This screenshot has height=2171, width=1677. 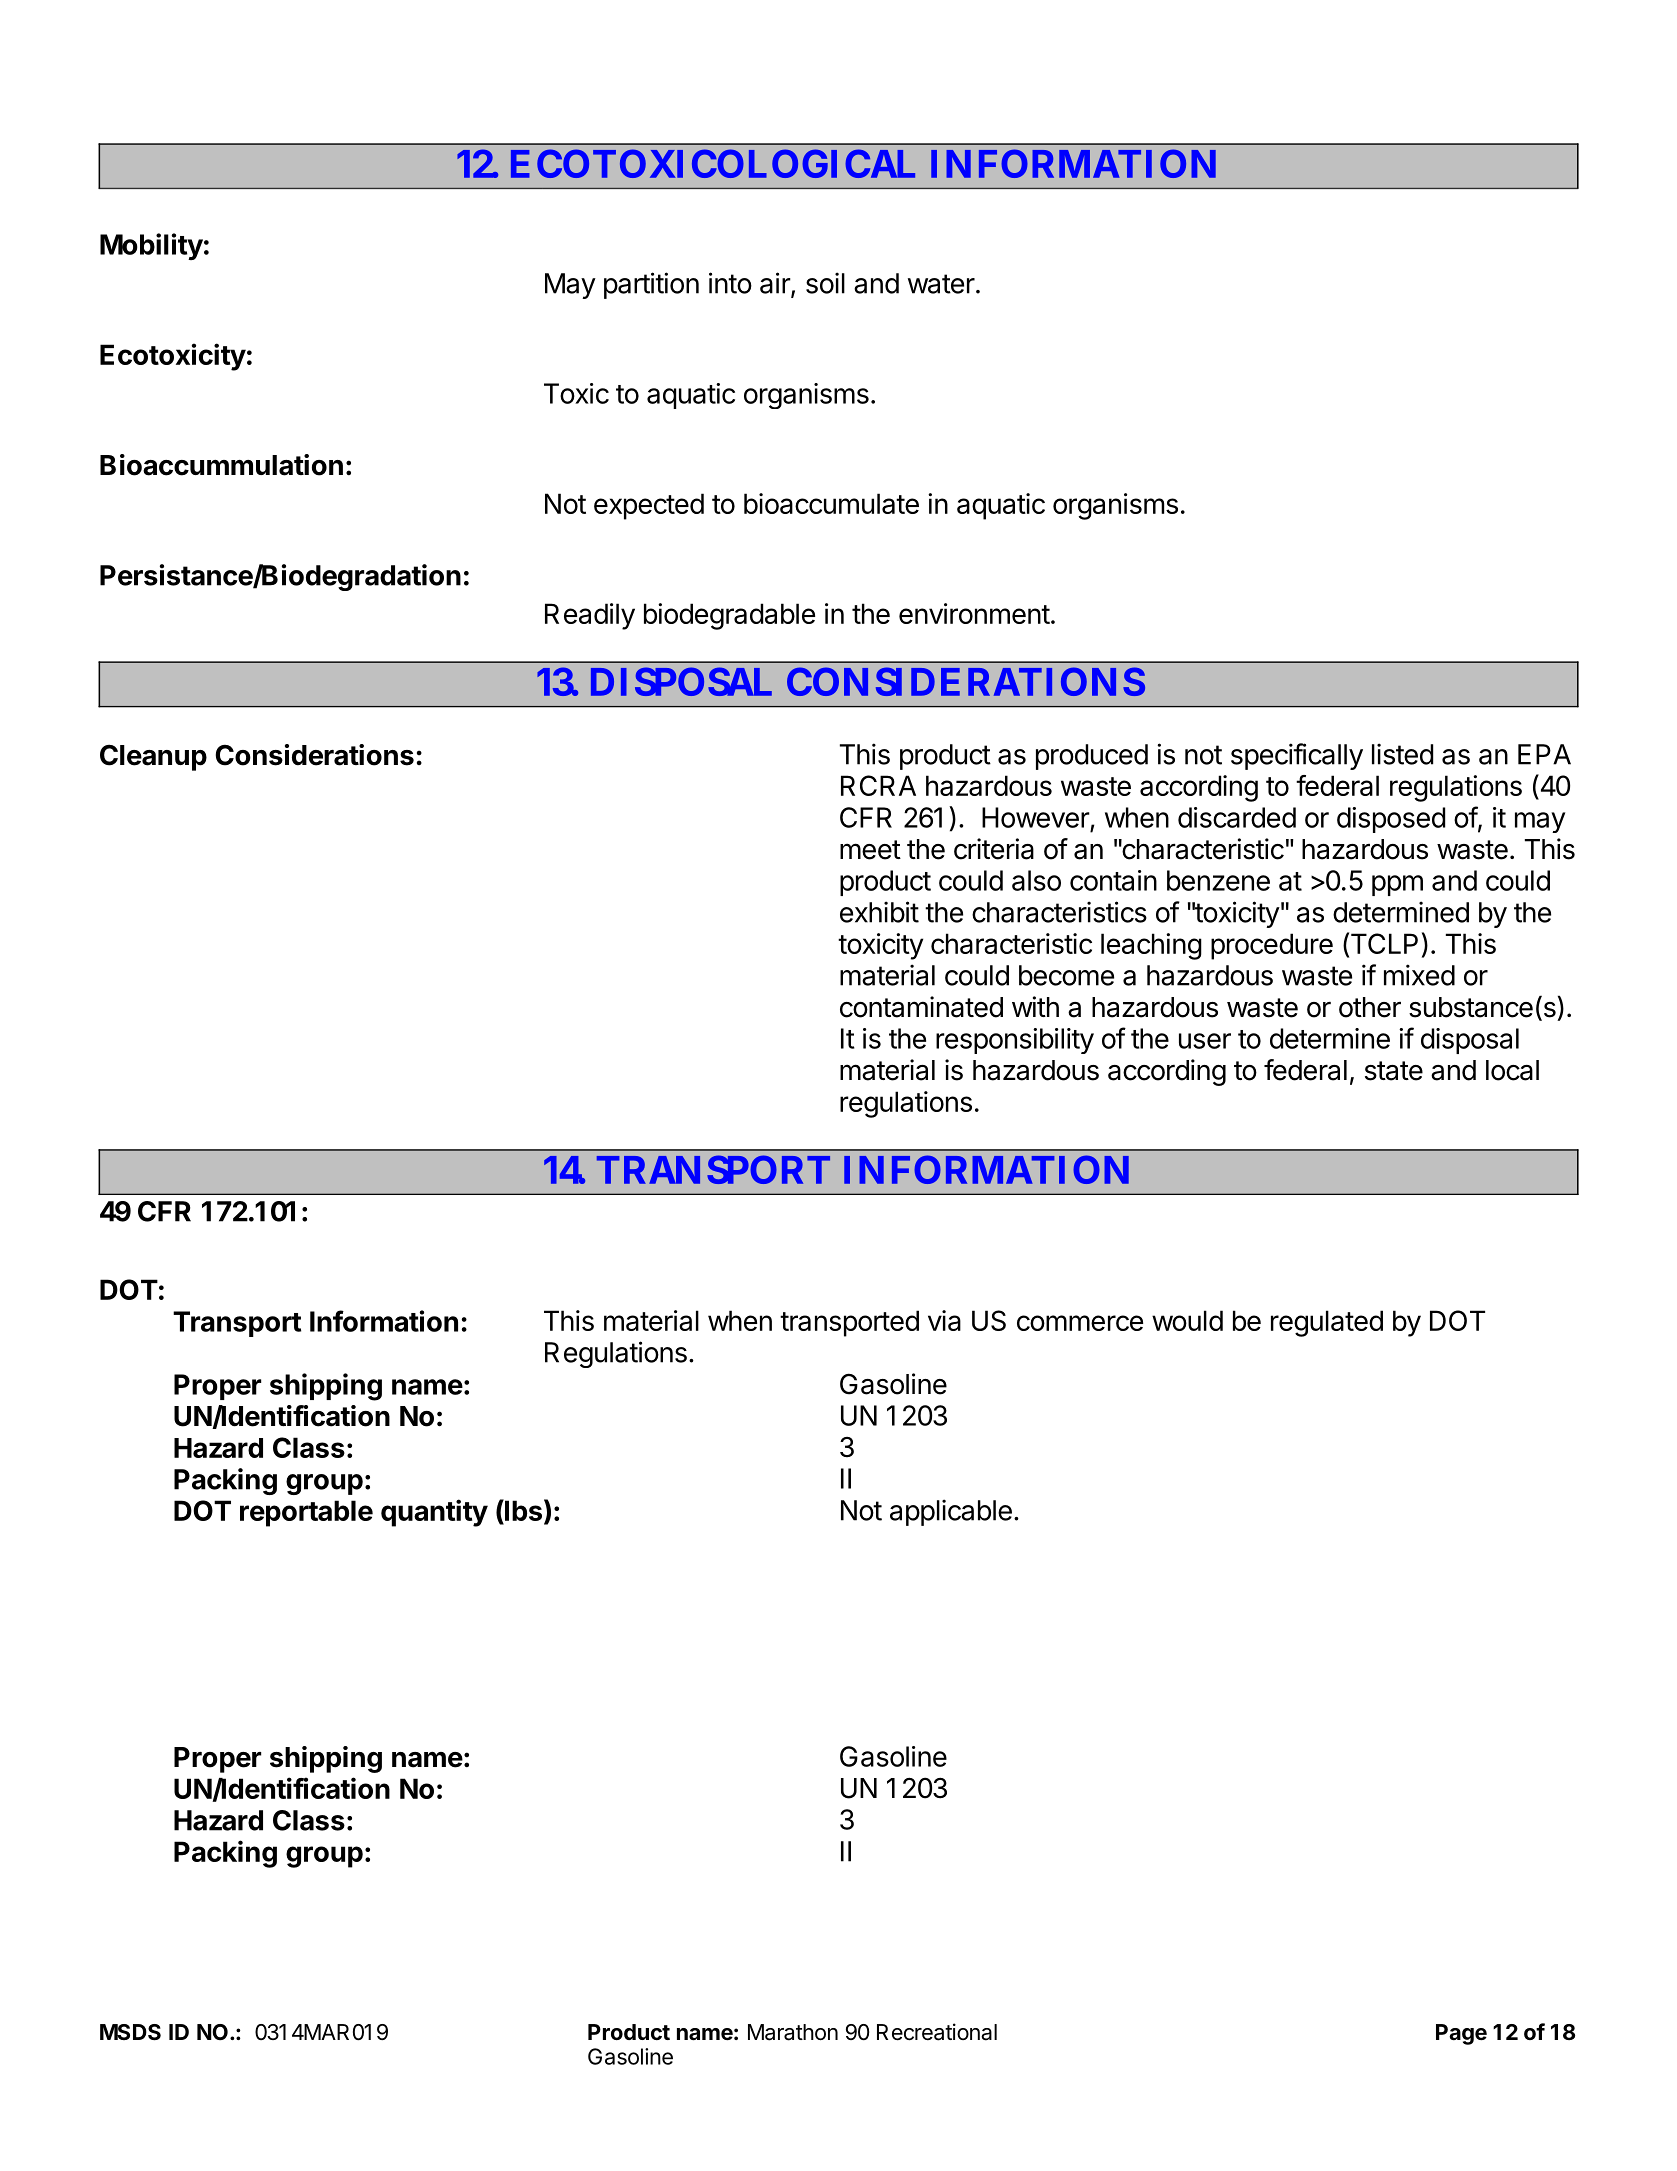 I want to click on Page, so click(x=1461, y=2034).
